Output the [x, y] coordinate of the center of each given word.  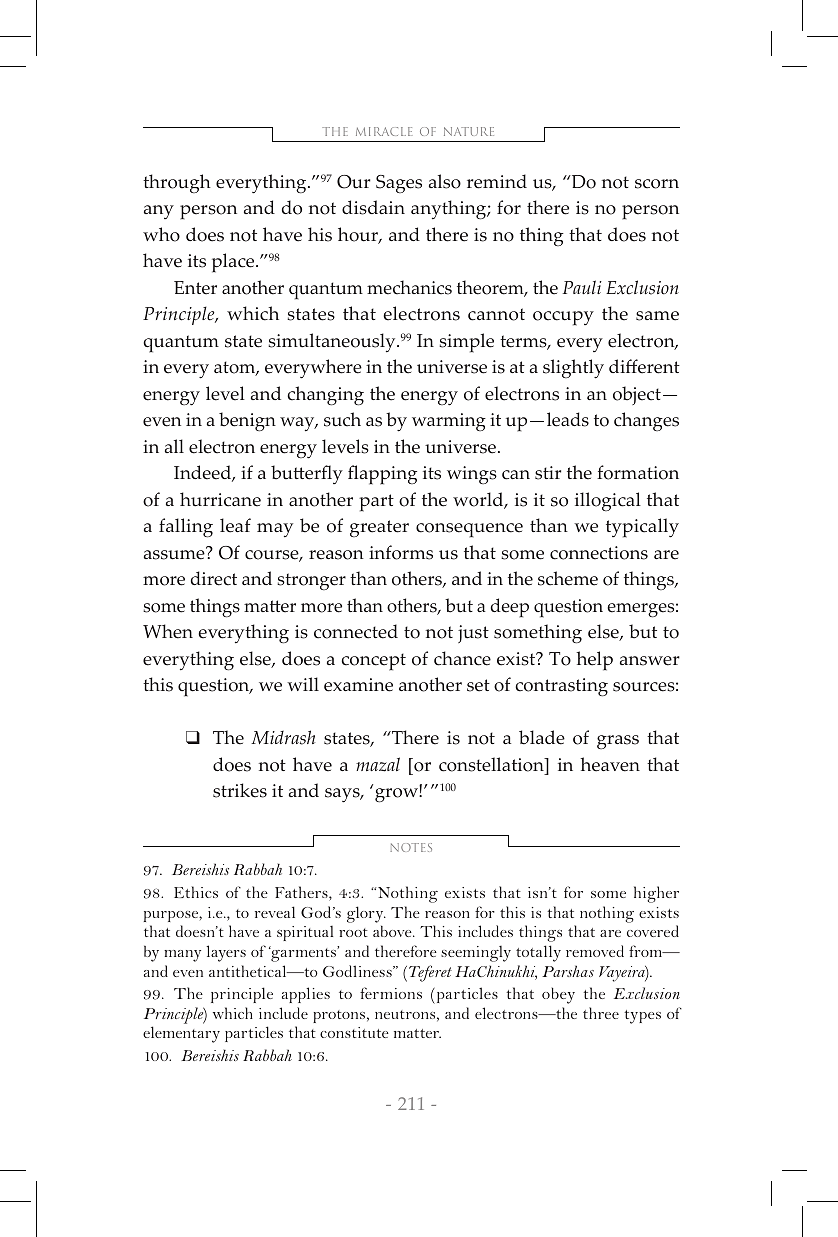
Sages [399, 184]
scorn [657, 184]
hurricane [220, 499]
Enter [195, 288]
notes [411, 847]
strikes [240, 790]
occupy [563, 318]
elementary [181, 1034]
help [594, 661]
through [177, 183]
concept [374, 662]
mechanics [409, 287]
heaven [610, 764]
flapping [382, 475]
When [168, 631]
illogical [608, 501]
